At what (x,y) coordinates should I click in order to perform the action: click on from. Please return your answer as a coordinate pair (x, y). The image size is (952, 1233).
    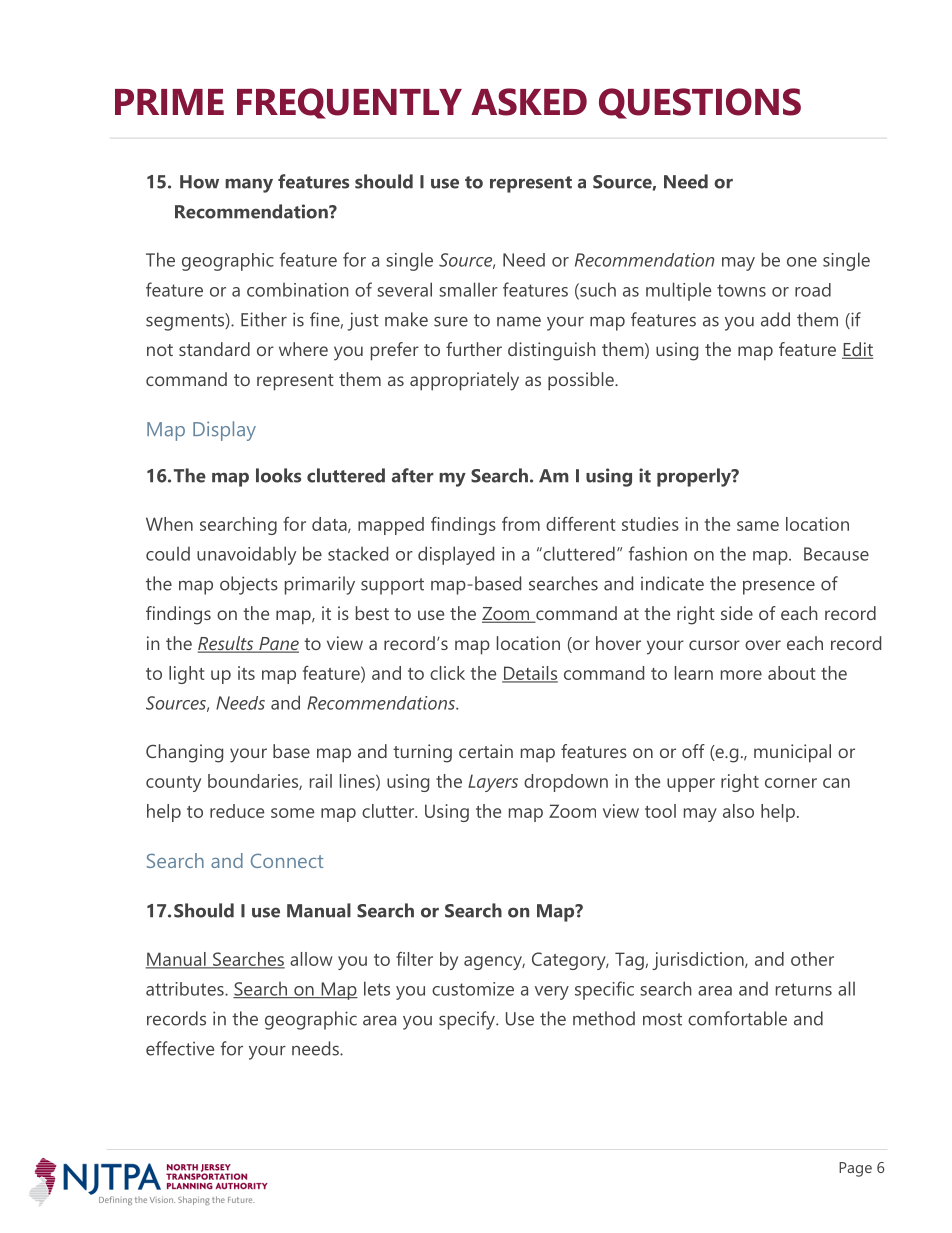
    Looking at the image, I should click on (521, 524).
